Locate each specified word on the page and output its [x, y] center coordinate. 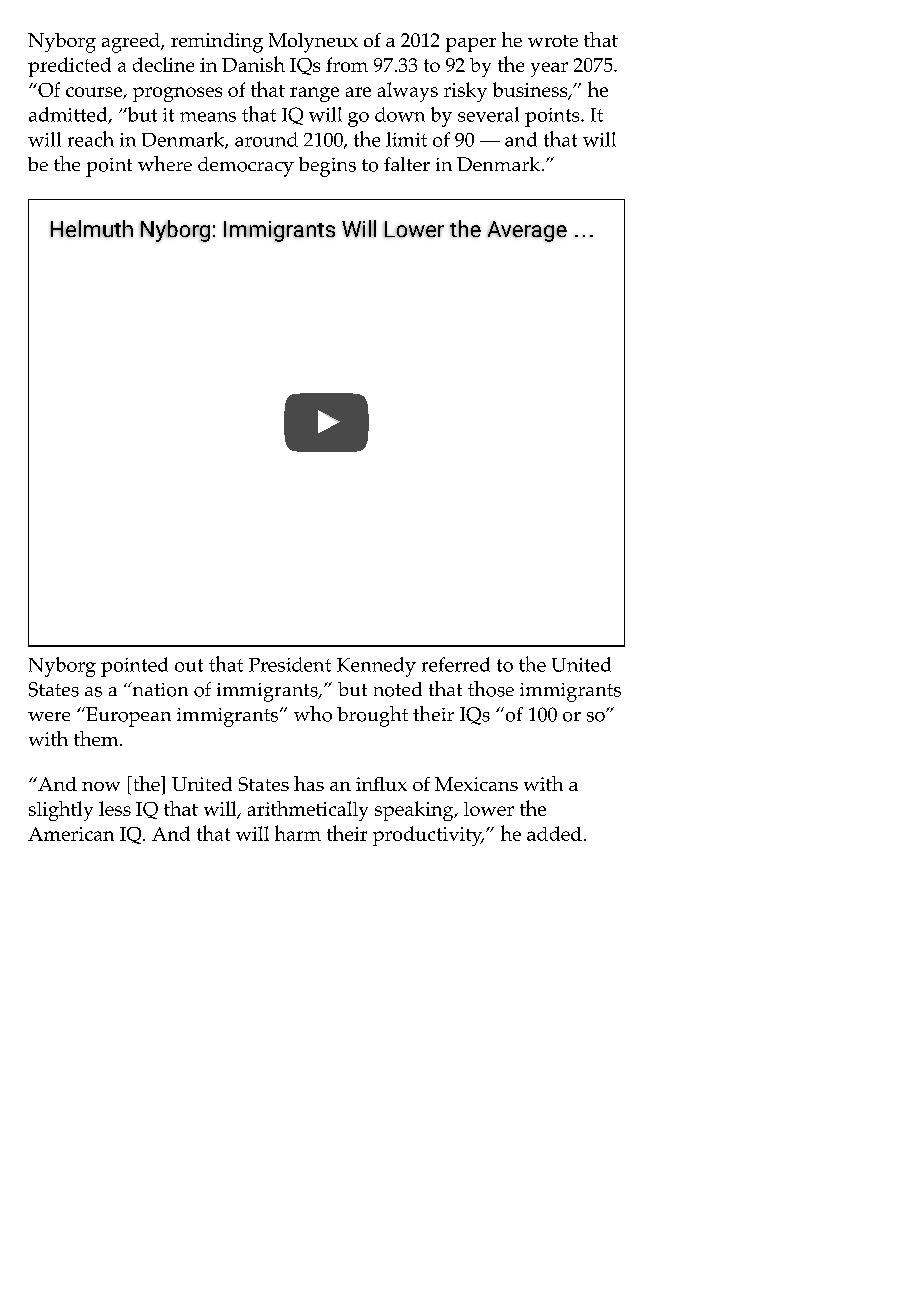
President [290, 664]
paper [471, 45]
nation [159, 689]
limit [406, 139]
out [189, 665]
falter [407, 164]
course [95, 93]
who [313, 714]
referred [456, 664]
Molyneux [313, 43]
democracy [246, 167]
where [165, 163]
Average [527, 231]
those [491, 689]
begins [327, 167]
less [115, 808]
